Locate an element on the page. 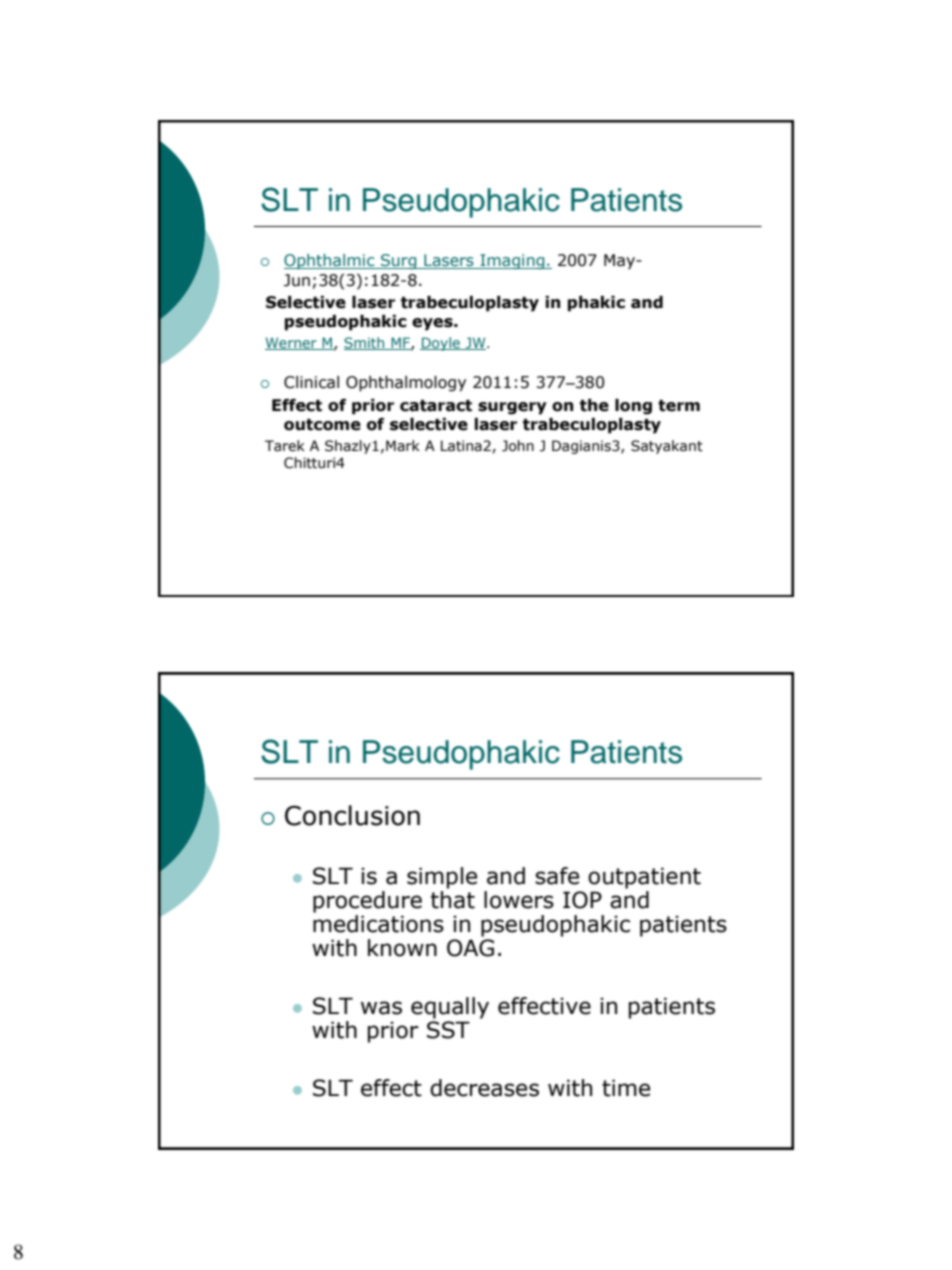 This page has height=1270, width=952. the is located at coordinates (594, 405).
